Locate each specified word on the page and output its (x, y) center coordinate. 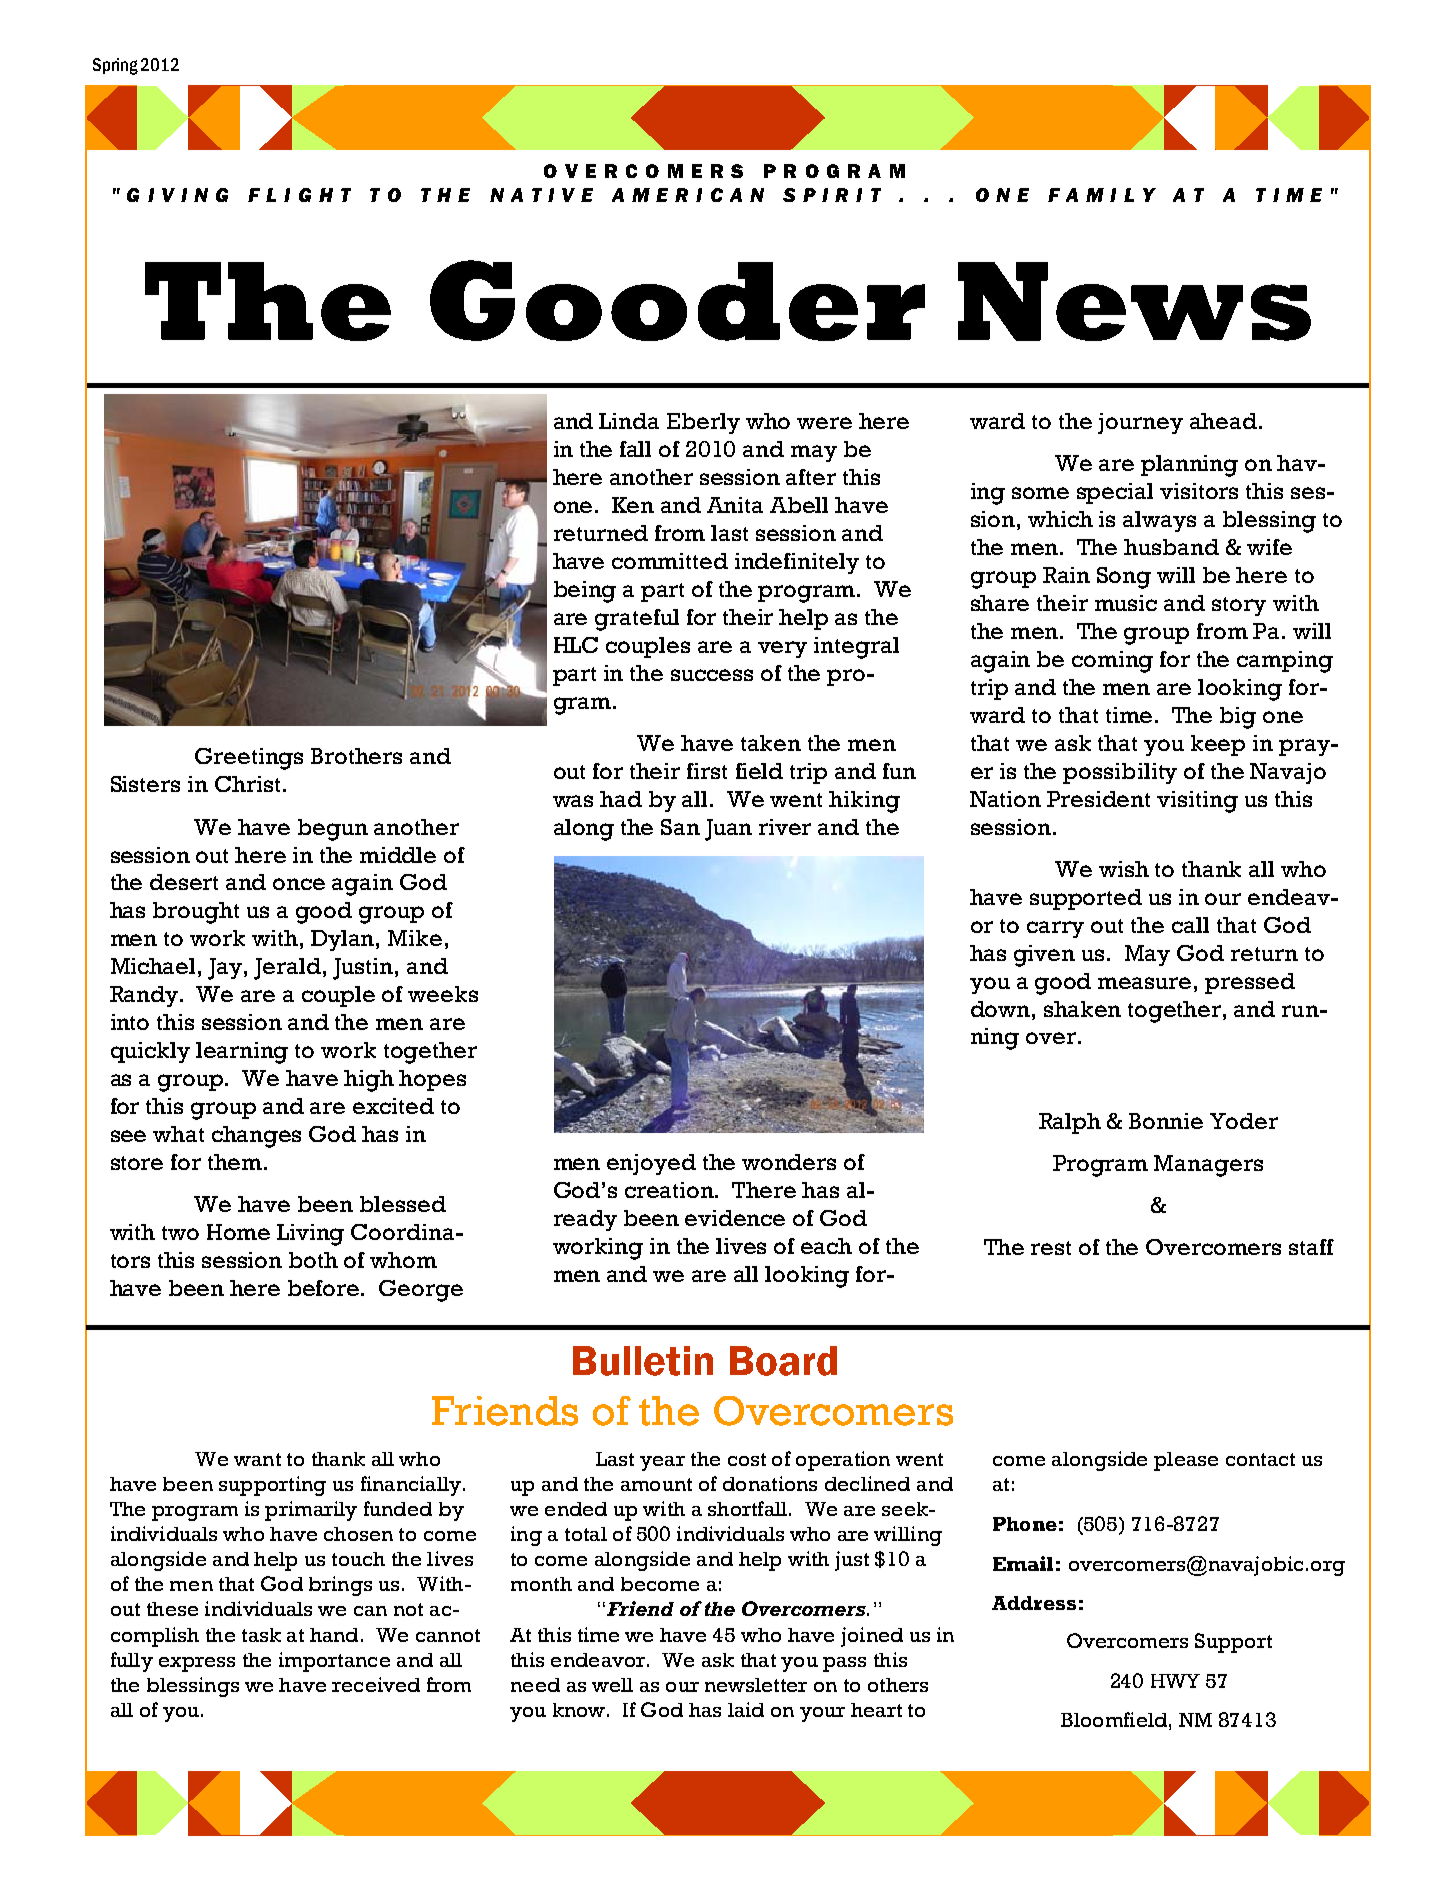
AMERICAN (688, 195)
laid (746, 1709)
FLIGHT (299, 195)
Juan (728, 830)
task (261, 1635)
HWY (1175, 1681)
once (299, 884)
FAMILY (1102, 195)
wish (1124, 869)
